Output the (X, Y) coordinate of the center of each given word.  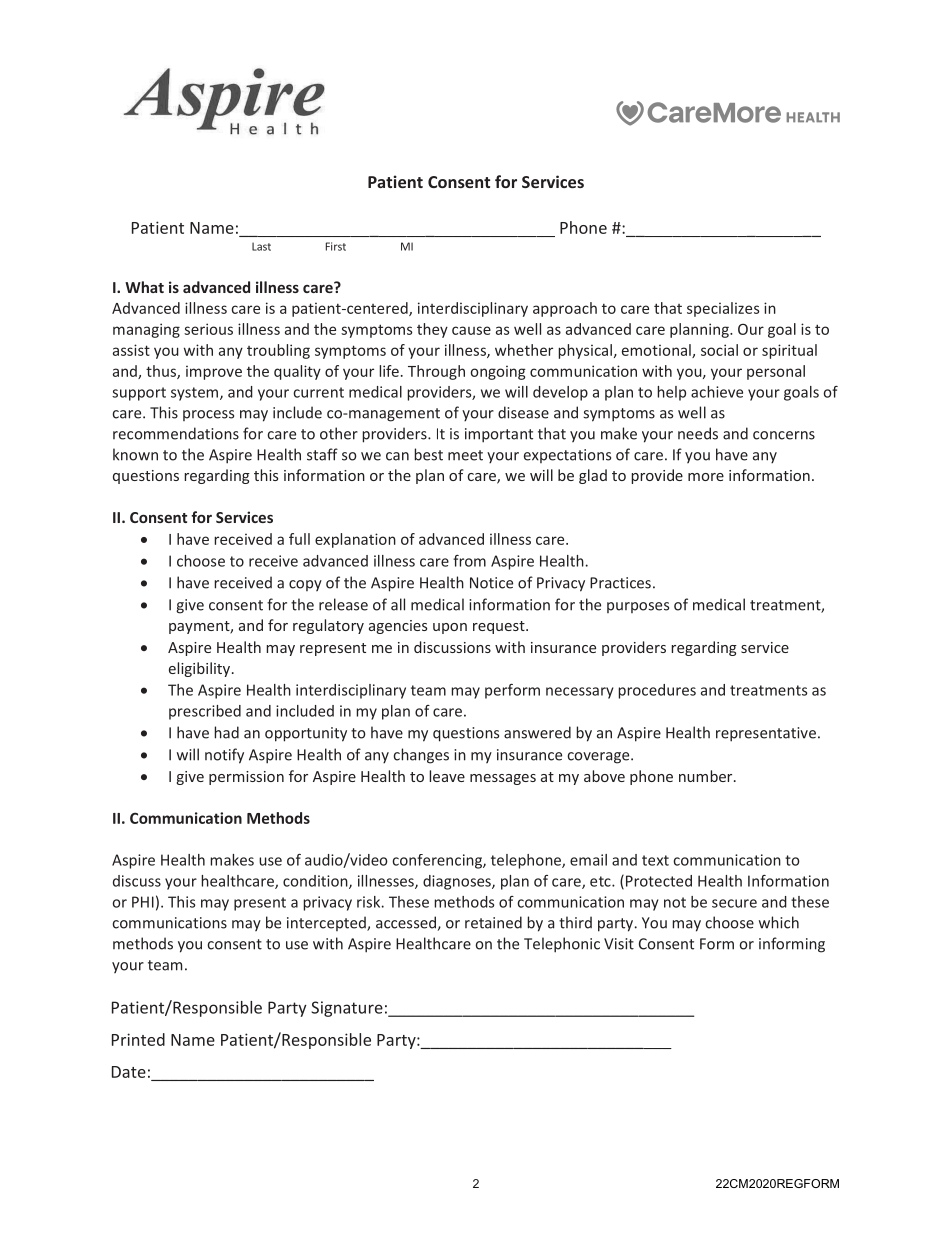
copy (305, 585)
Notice (491, 583)
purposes (638, 607)
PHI (143, 902)
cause (471, 330)
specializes (723, 309)
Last (261, 246)
